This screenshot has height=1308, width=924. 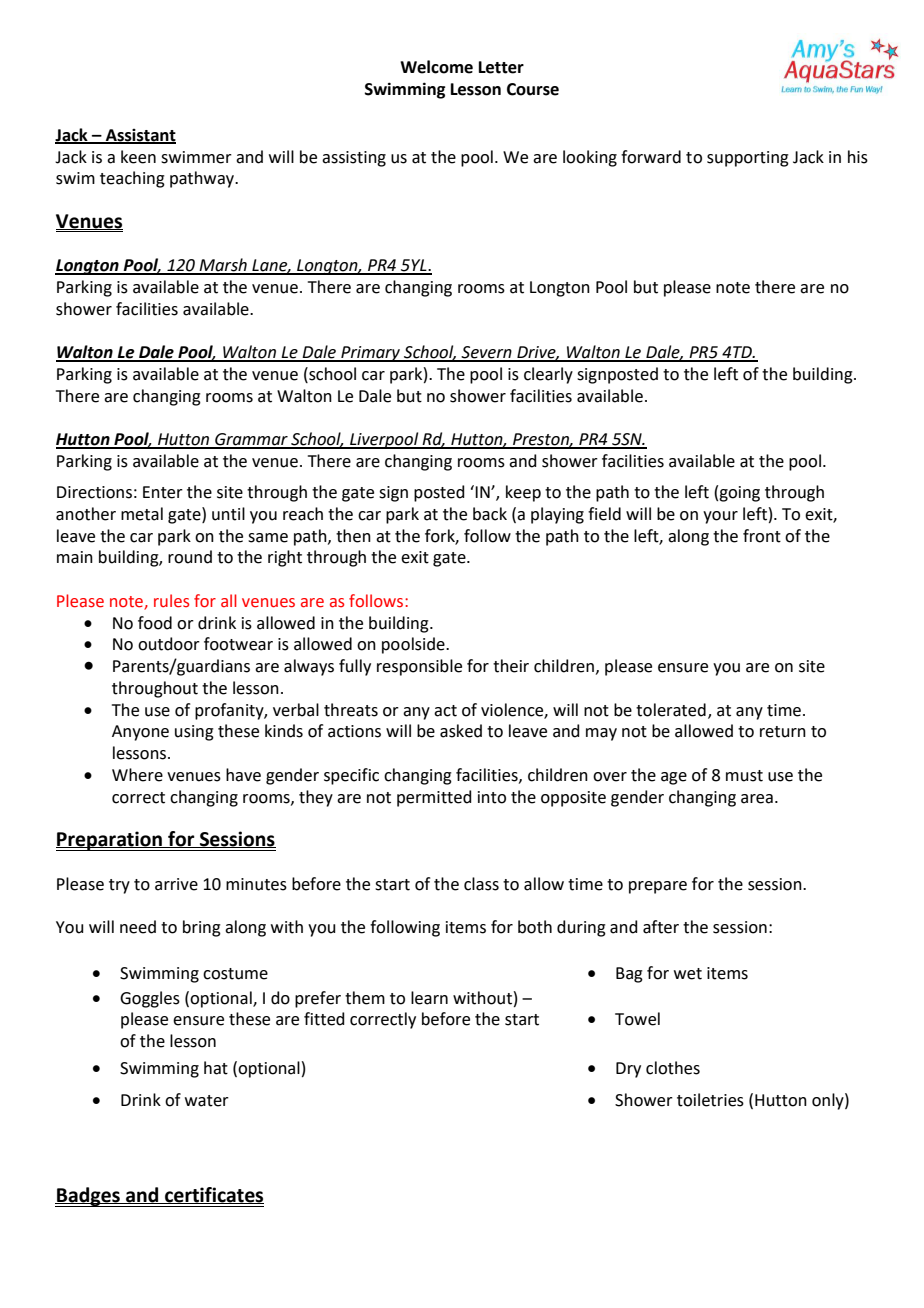 What do you see at coordinates (748, 159) in the screenshot?
I see `supporting` at bounding box center [748, 159].
